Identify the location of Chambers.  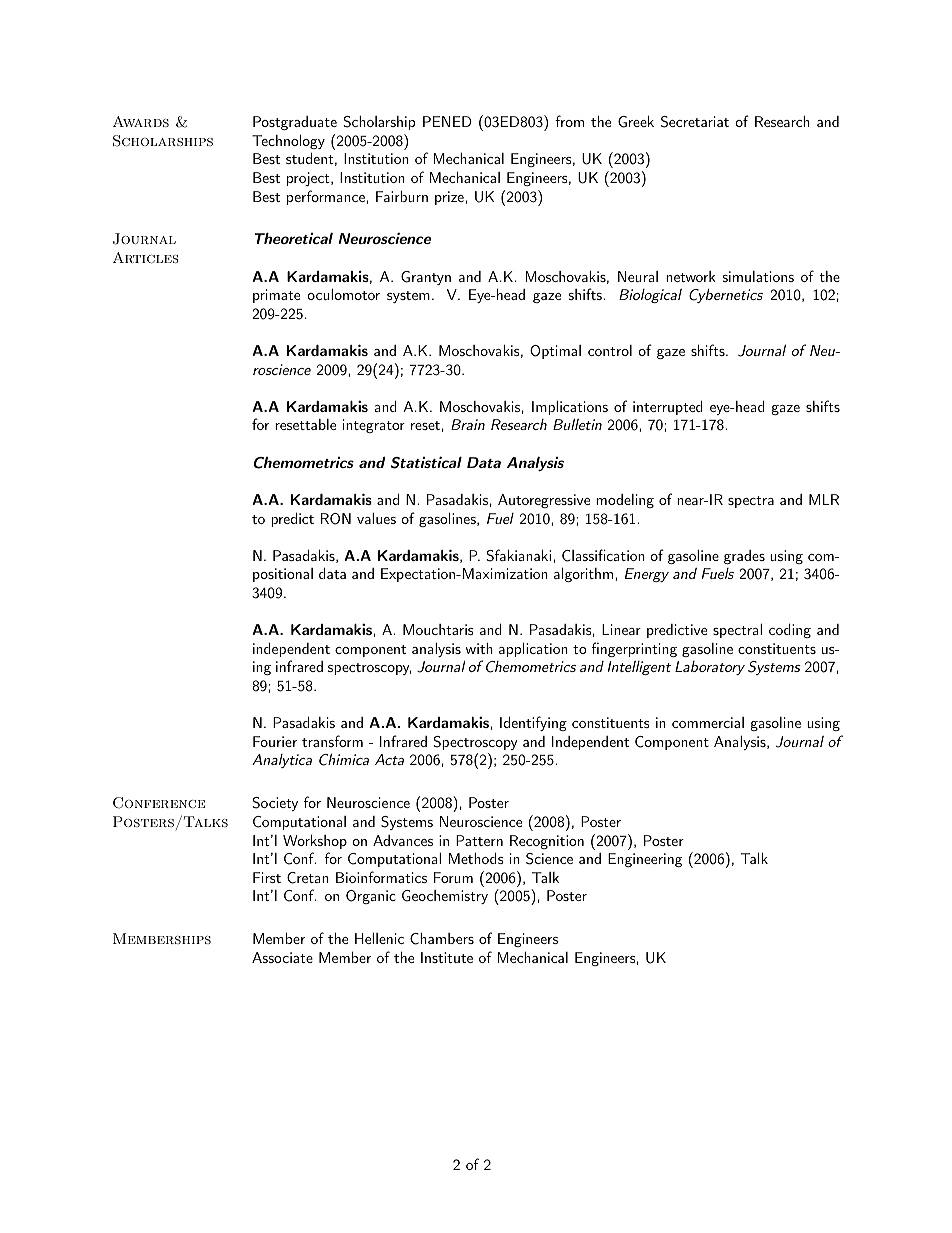
(442, 939).
